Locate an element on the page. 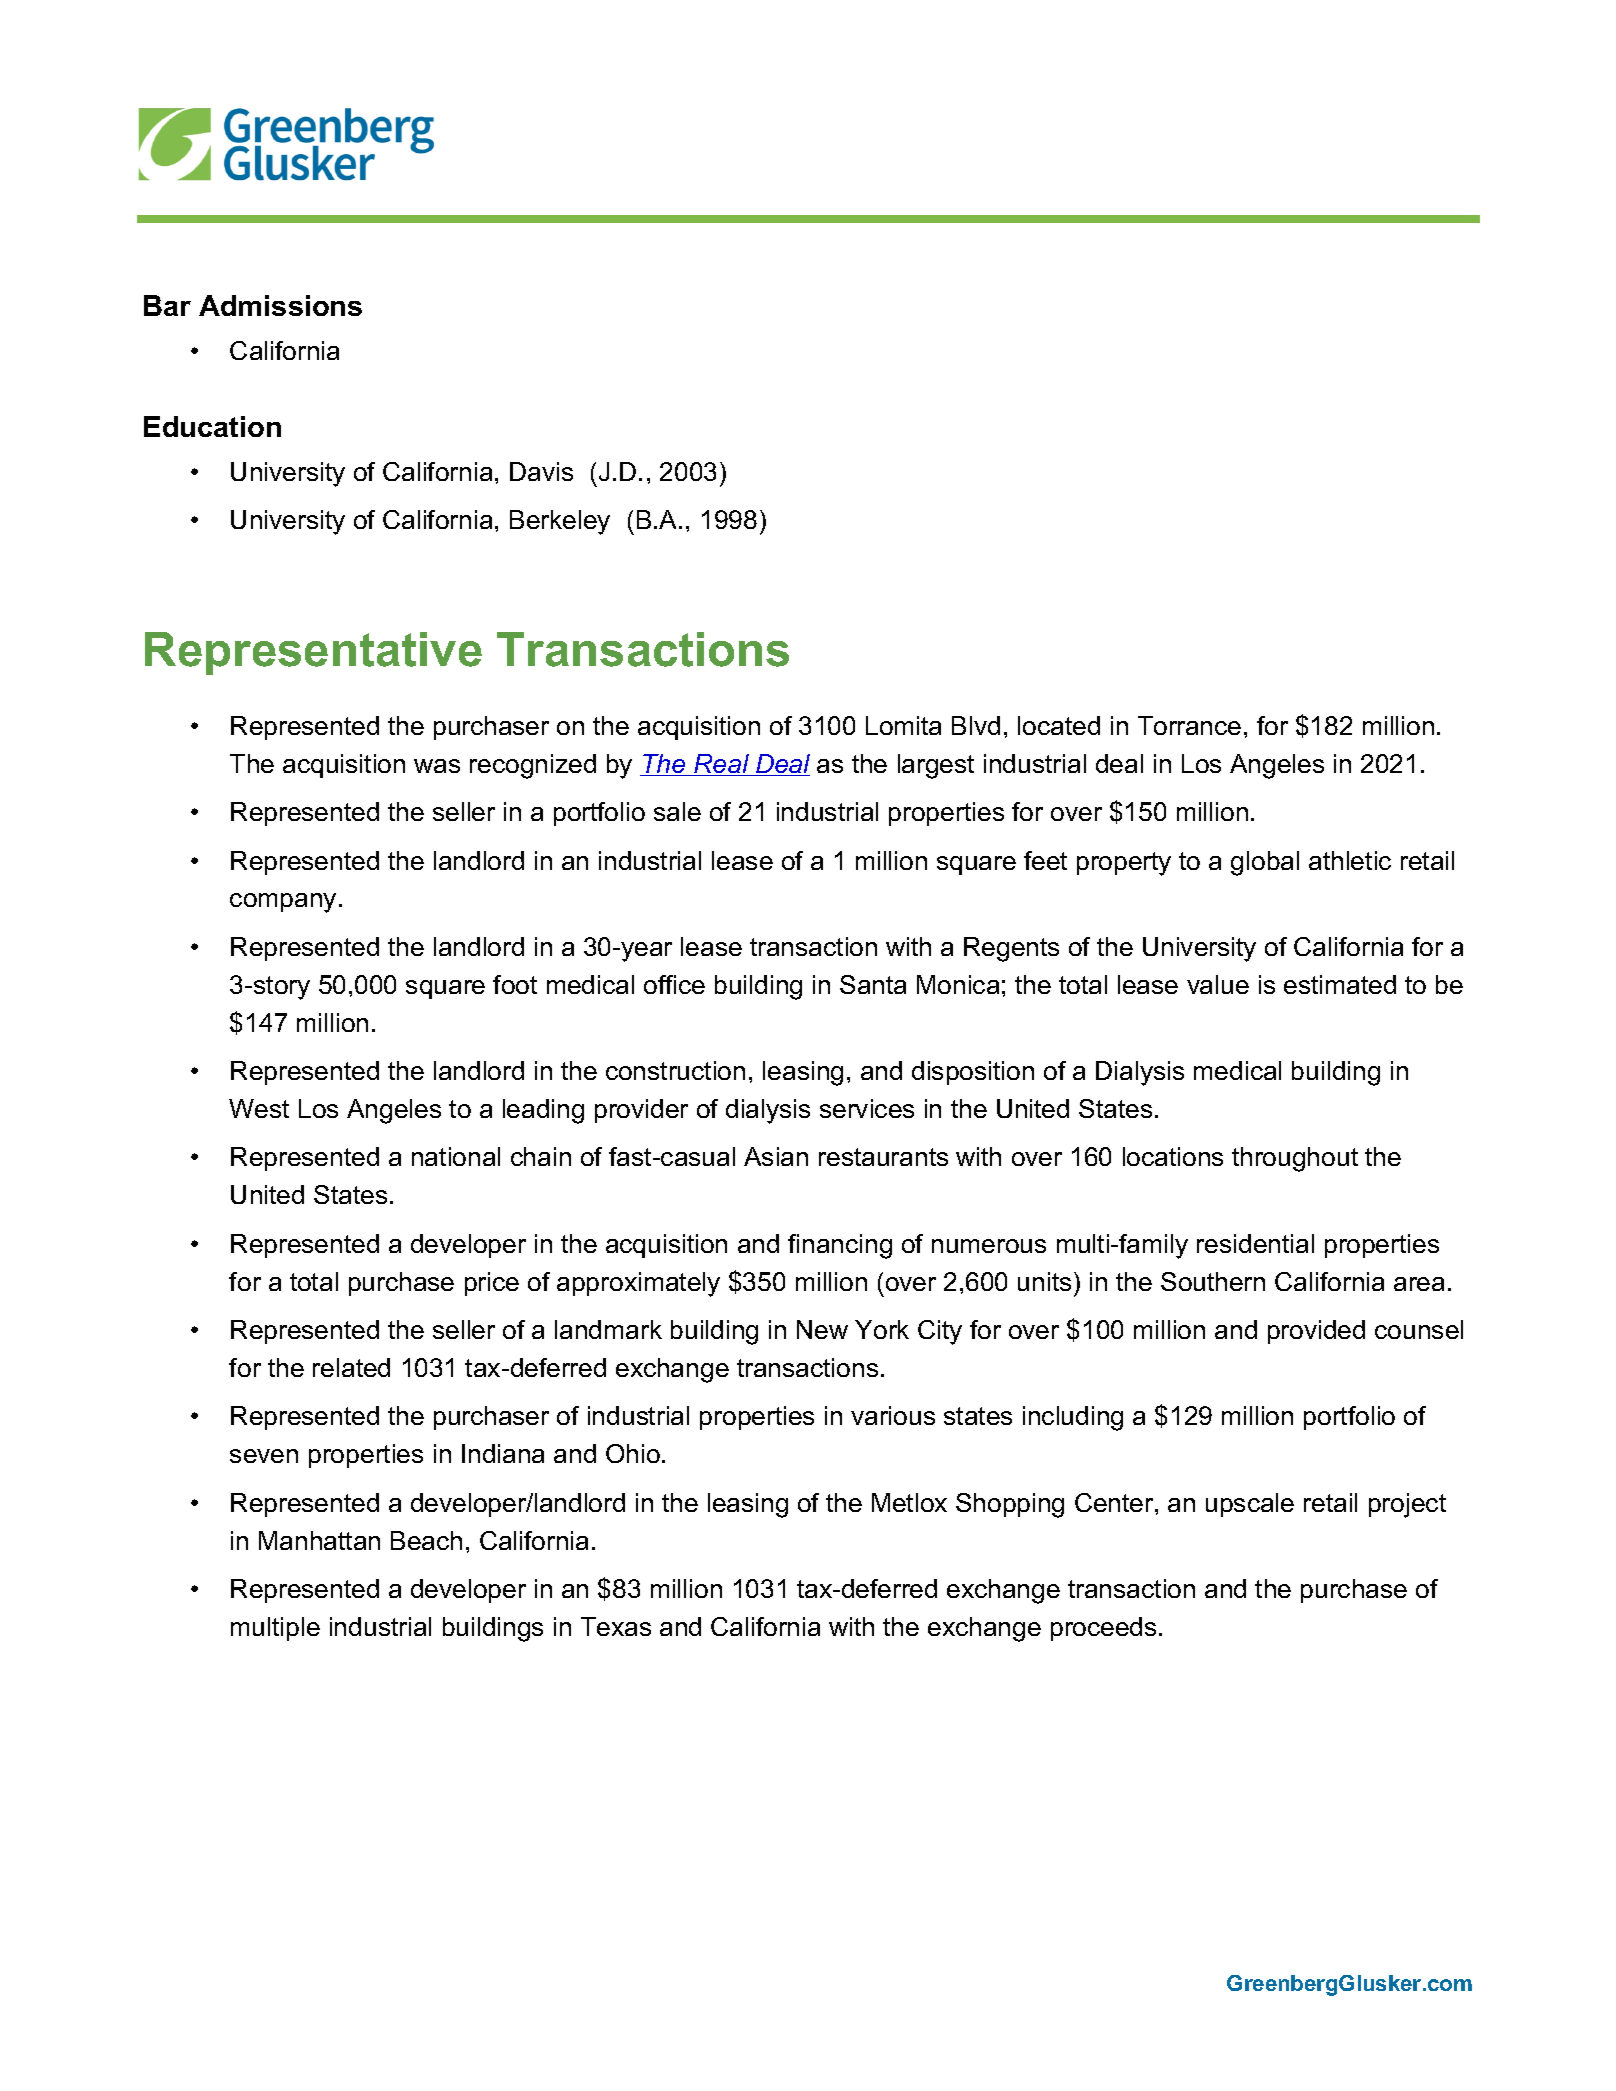 The width and height of the page is (1616, 2091). Manhattan is located at coordinates (319, 1540).
